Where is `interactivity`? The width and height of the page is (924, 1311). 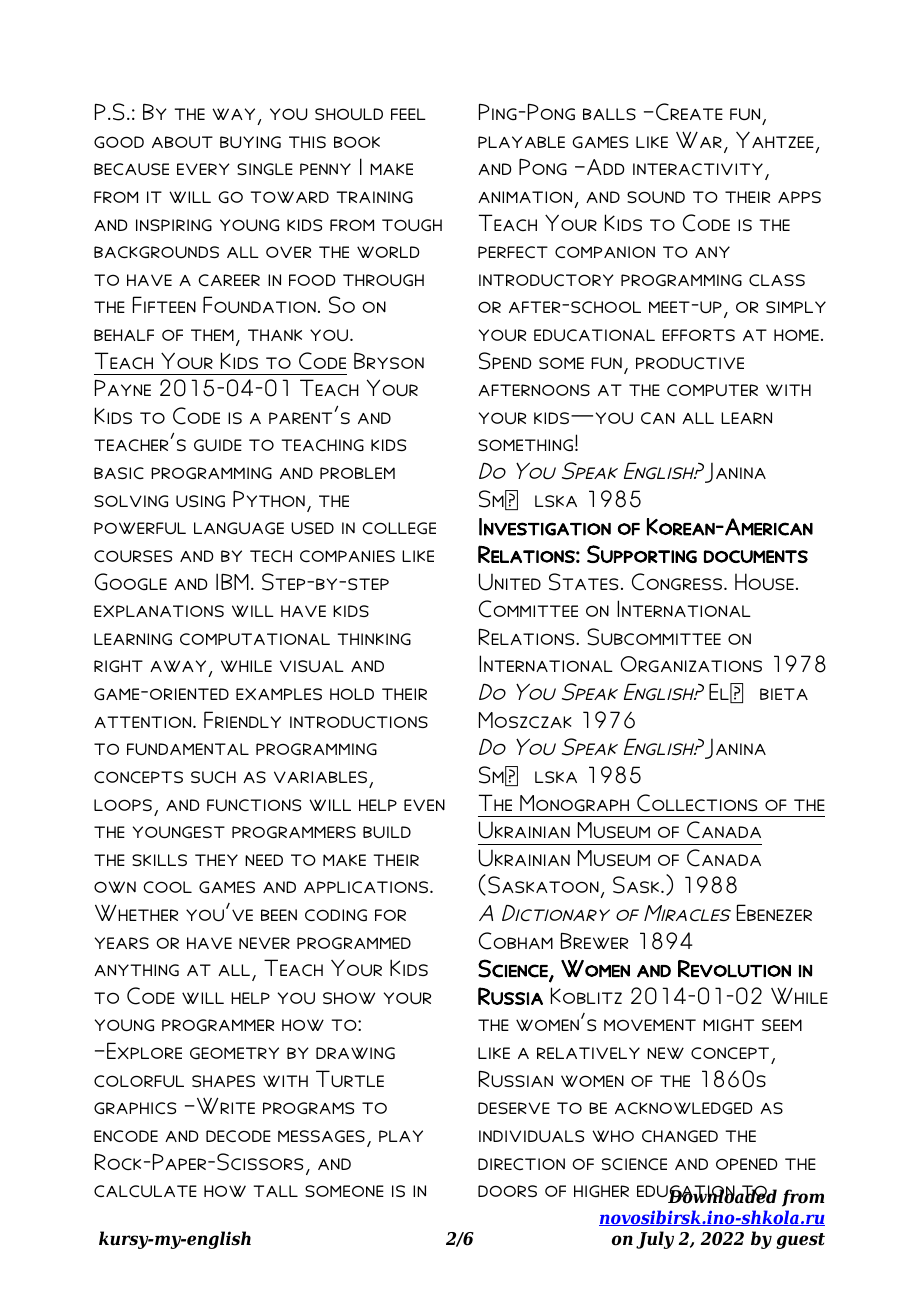
interactivity is located at coordinates (698, 169).
